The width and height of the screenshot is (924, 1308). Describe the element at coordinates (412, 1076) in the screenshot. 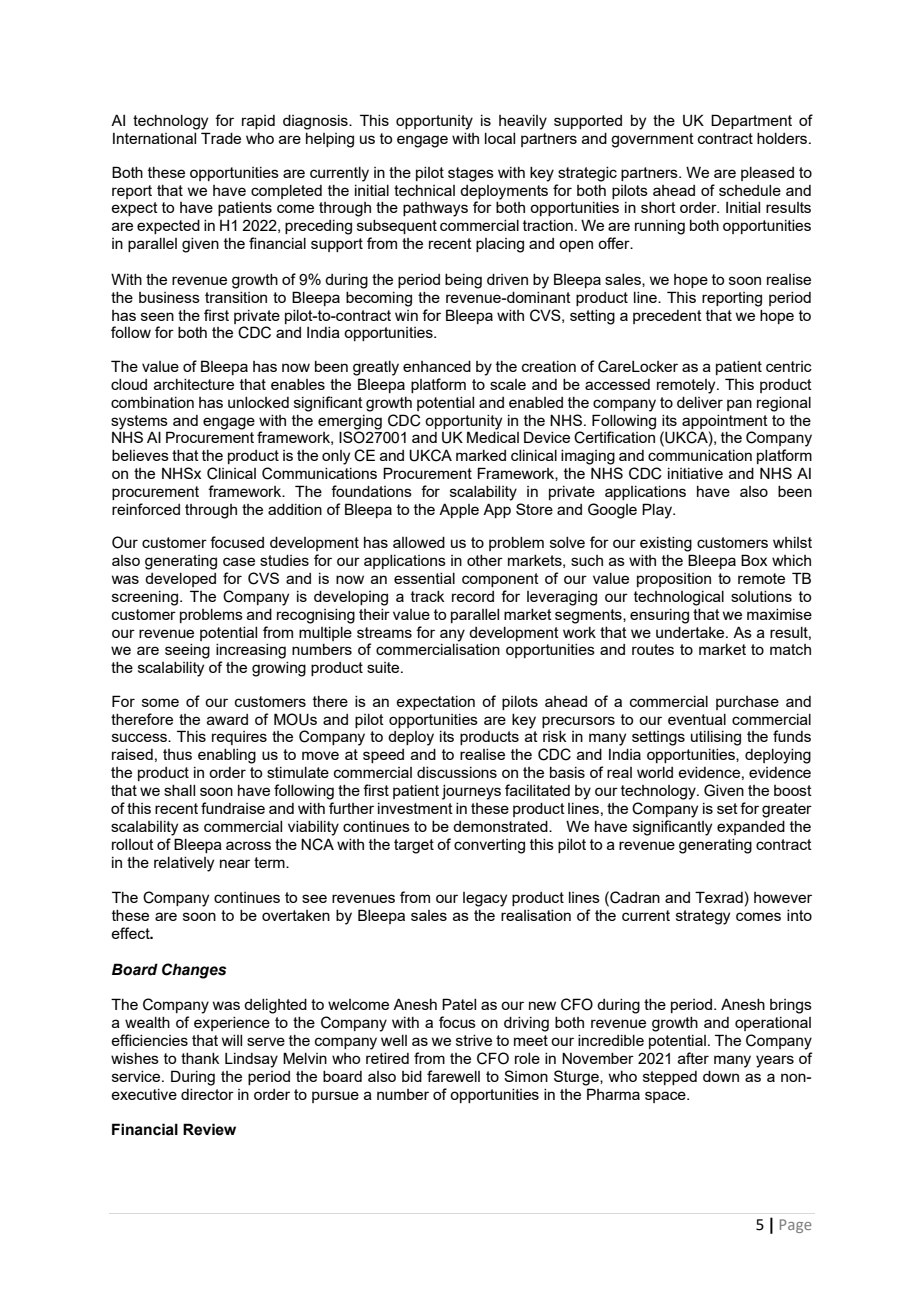

I see `bid` at that location.
